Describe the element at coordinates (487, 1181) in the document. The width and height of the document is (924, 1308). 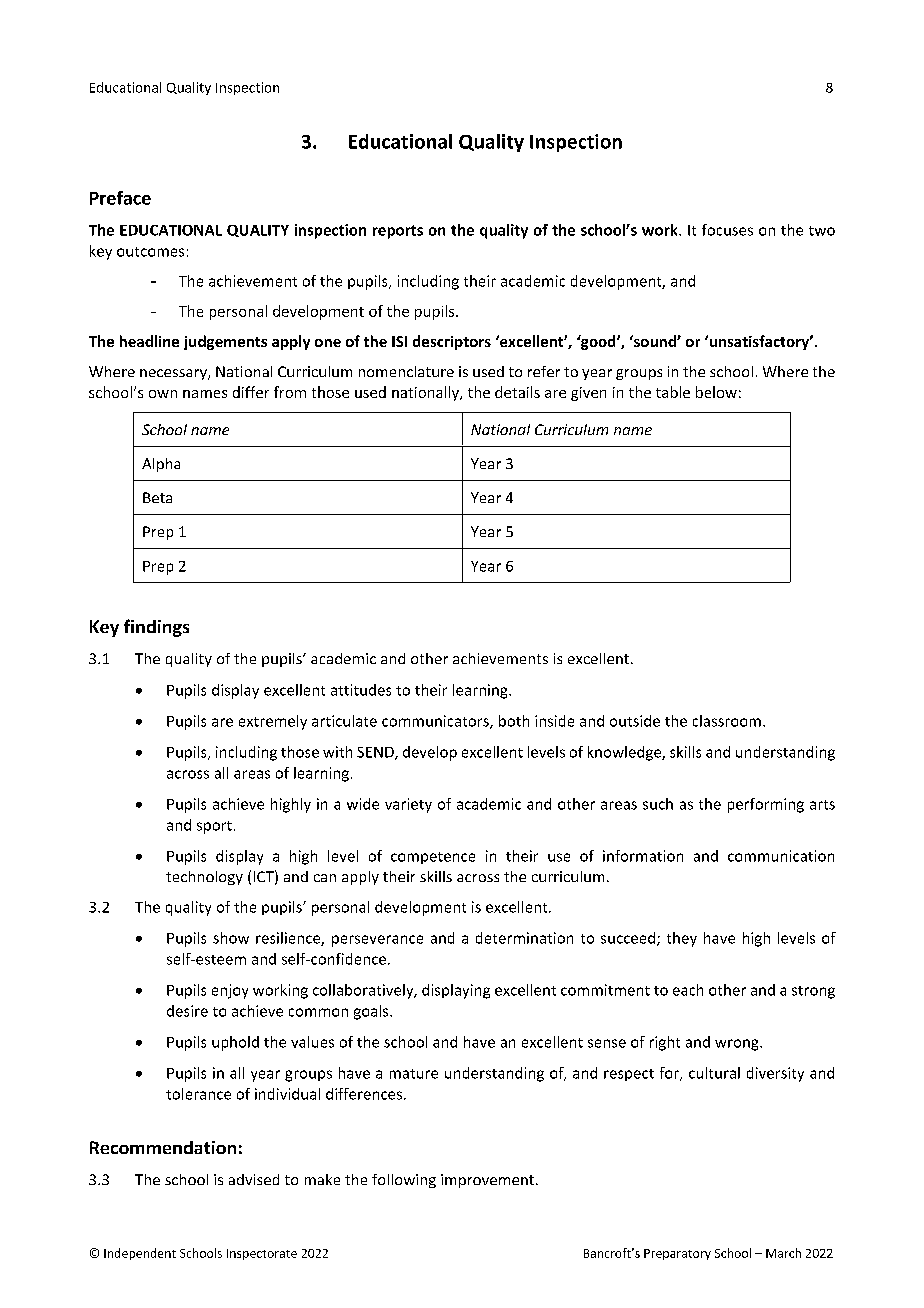
I see `improvement` at that location.
